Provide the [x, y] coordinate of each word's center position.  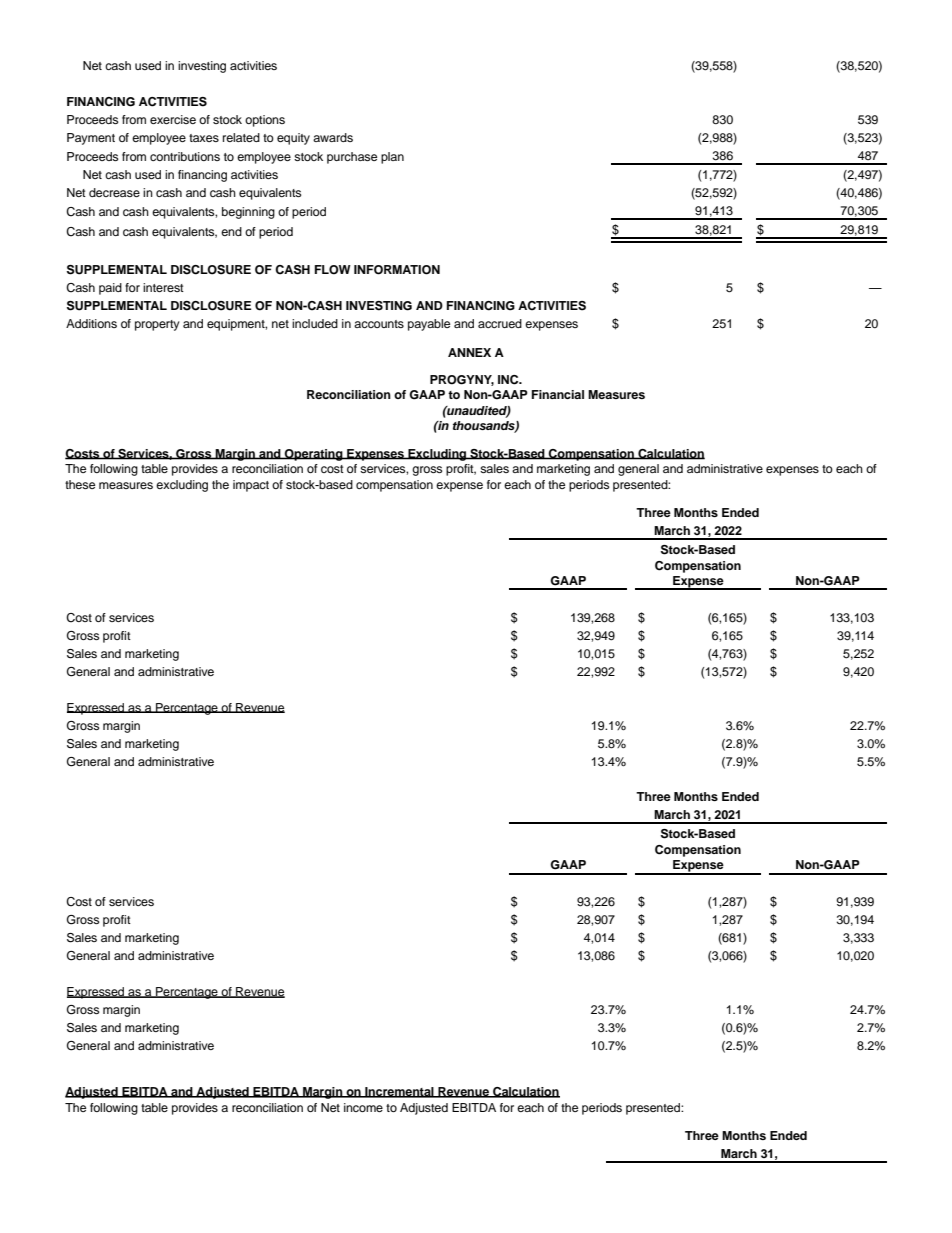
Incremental [399, 1092]
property [157, 325]
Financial [558, 394]
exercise [173, 119]
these [80, 484]
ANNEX [469, 352]
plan [392, 158]
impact [251, 486]
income [363, 1107]
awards [333, 137]
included [315, 323]
